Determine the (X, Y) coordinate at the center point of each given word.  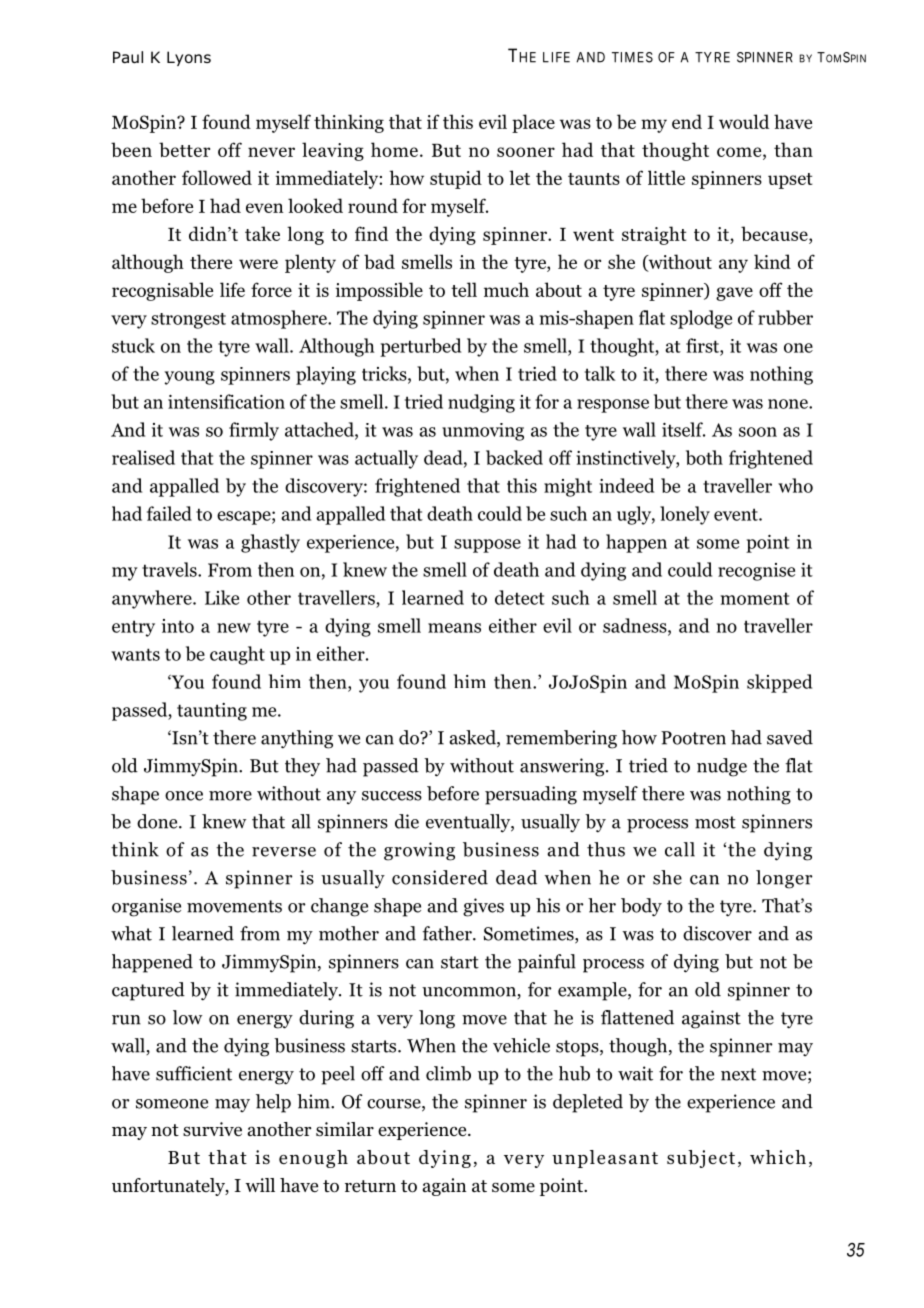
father (448, 933)
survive (212, 1129)
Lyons (189, 58)
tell (464, 289)
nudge (722, 767)
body (641, 907)
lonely (685, 515)
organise (146, 907)
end (687, 121)
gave (734, 294)
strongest (188, 321)
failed (169, 513)
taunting (212, 712)
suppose (487, 546)
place (533, 123)
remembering (561, 739)
